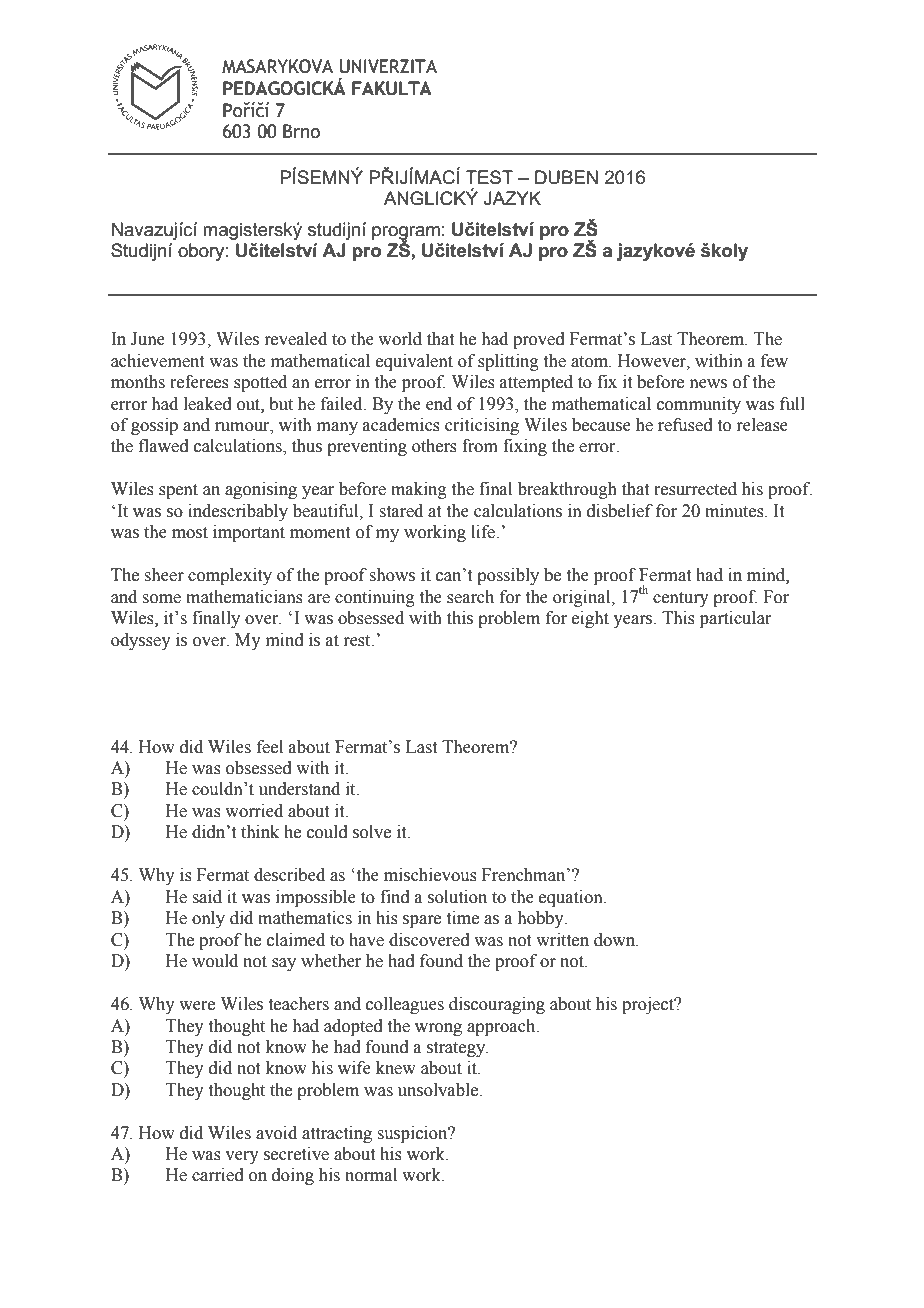 The image size is (924, 1308). I want to click on making, so click(419, 490).
